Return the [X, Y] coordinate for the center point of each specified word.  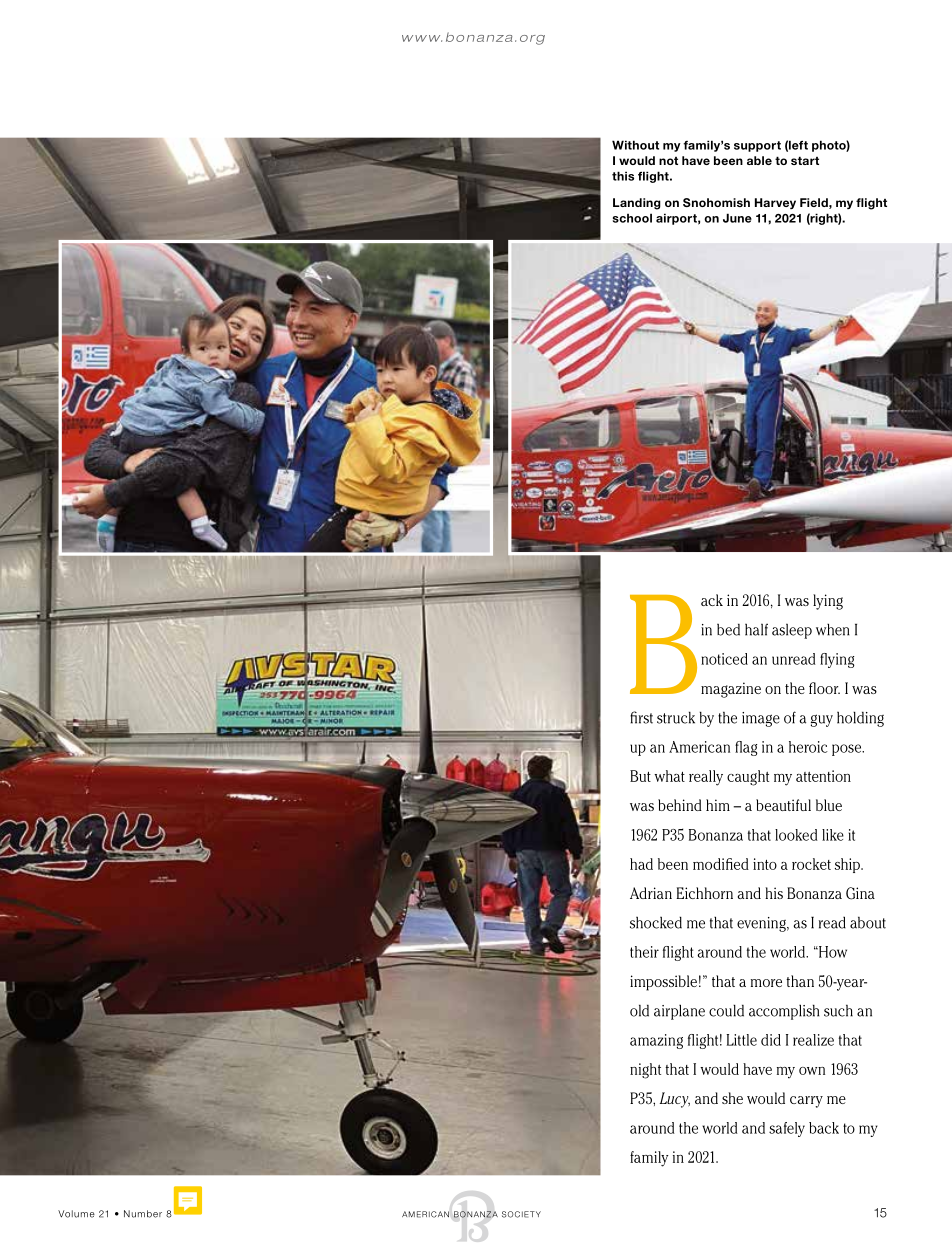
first [641, 717]
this [623, 176]
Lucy [674, 1100]
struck [676, 717]
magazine [731, 690]
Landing [637, 204]
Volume [76, 1214]
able [759, 160]
